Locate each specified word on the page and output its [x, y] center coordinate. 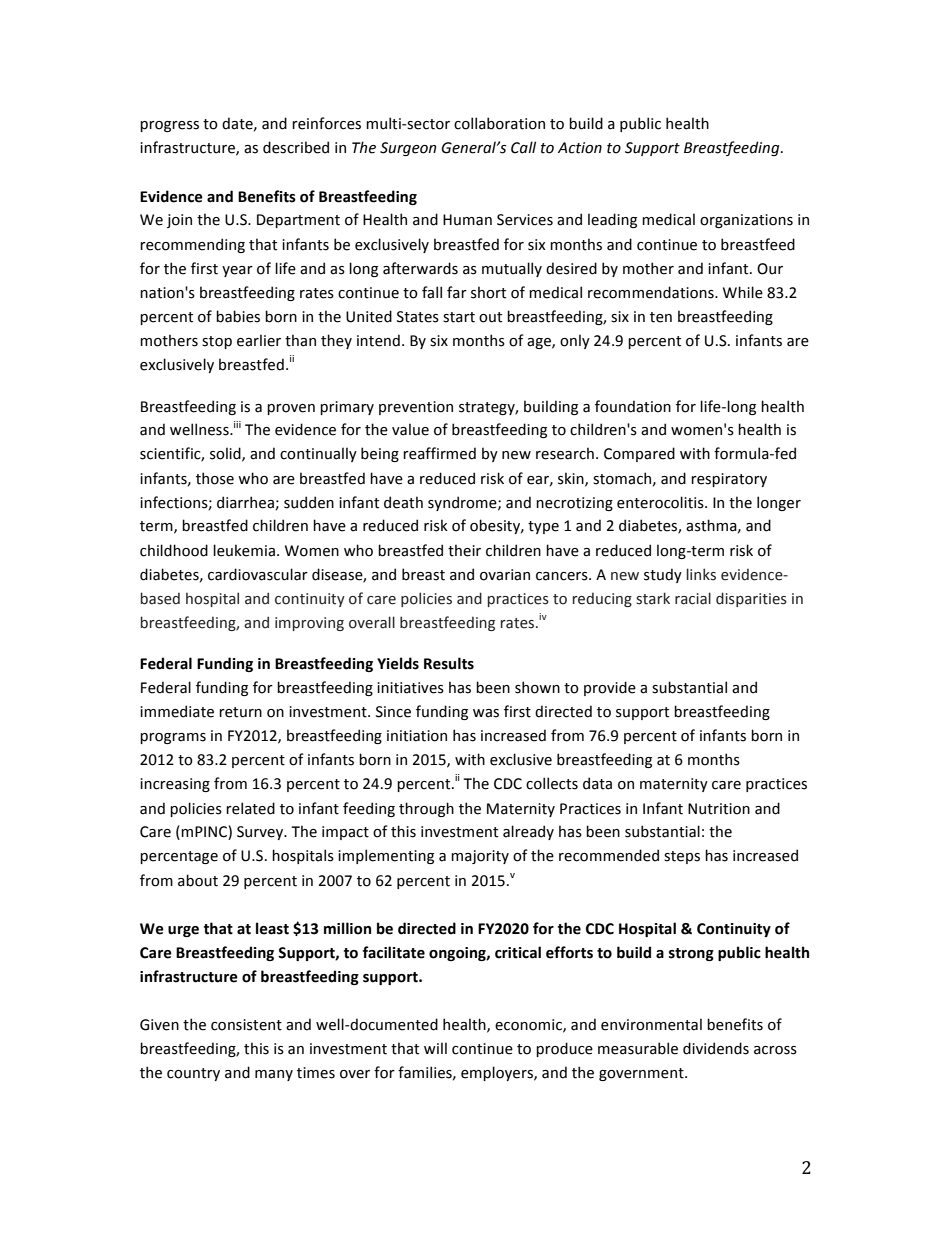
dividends [716, 1048]
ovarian [505, 575]
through [426, 809]
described [296, 147]
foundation [633, 406]
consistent [246, 1025]
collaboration [499, 123]
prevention [416, 408]
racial [693, 598]
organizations [746, 221]
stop [217, 342]
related [250, 808]
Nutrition [719, 809]
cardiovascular [258, 574]
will [435, 1048]
